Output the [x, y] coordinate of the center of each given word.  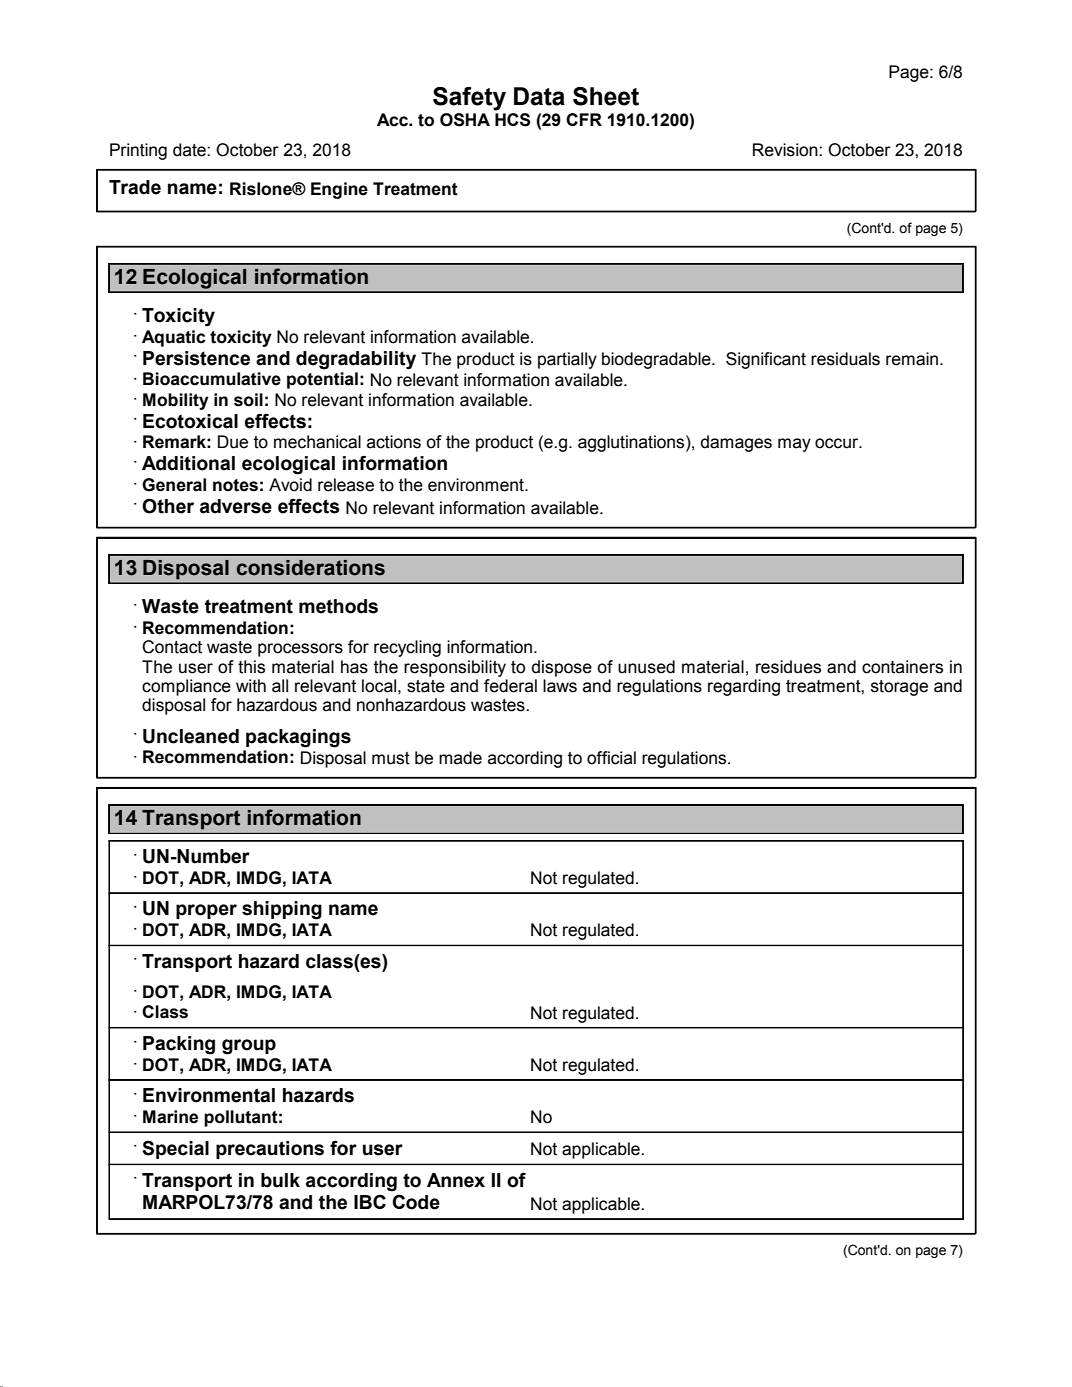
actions [394, 442]
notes [235, 485]
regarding [744, 687]
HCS [513, 120]
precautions [270, 1150]
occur [838, 443]
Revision [786, 150]
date [190, 150]
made [460, 758]
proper [206, 911]
